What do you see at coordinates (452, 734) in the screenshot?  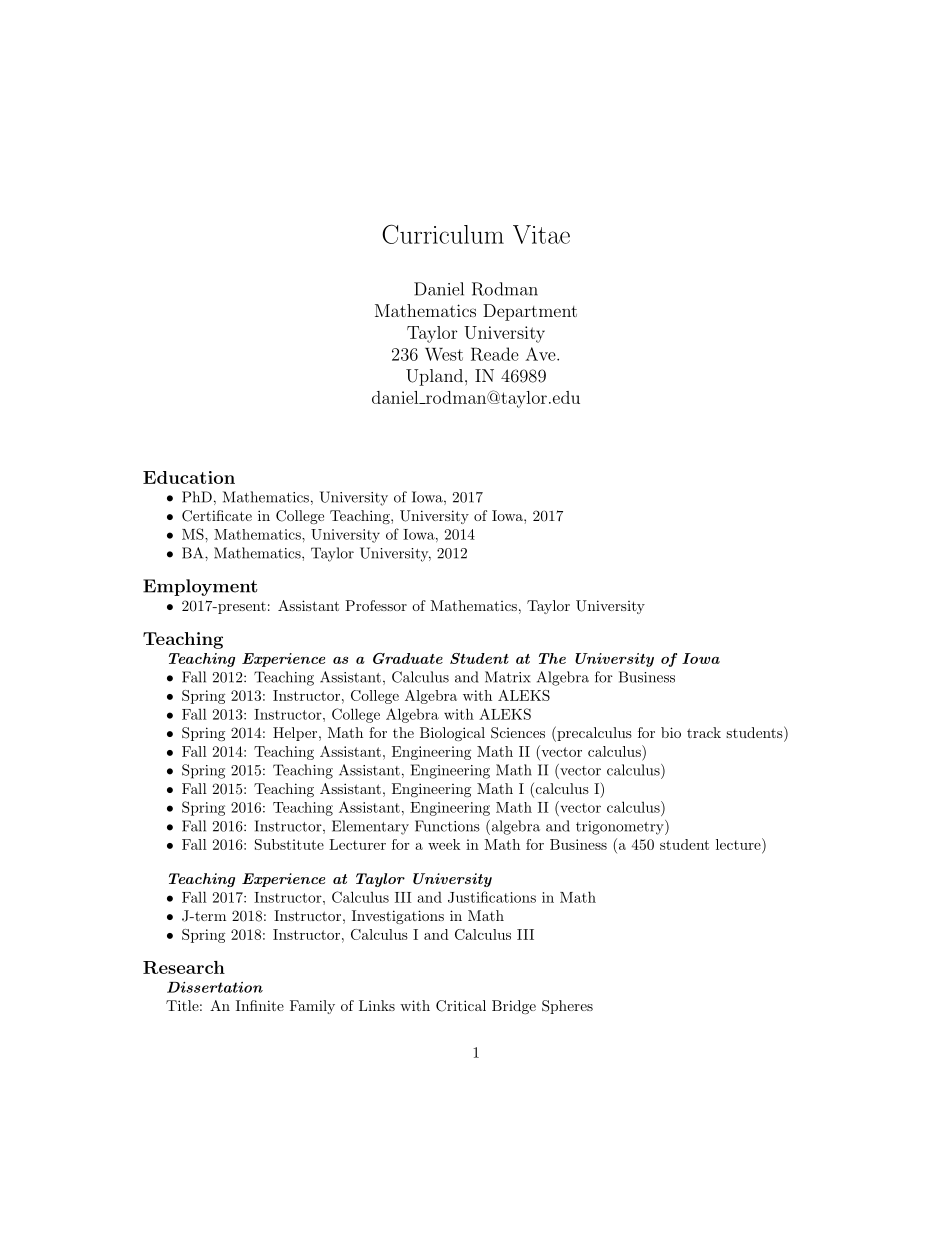 I see `Biological` at bounding box center [452, 734].
